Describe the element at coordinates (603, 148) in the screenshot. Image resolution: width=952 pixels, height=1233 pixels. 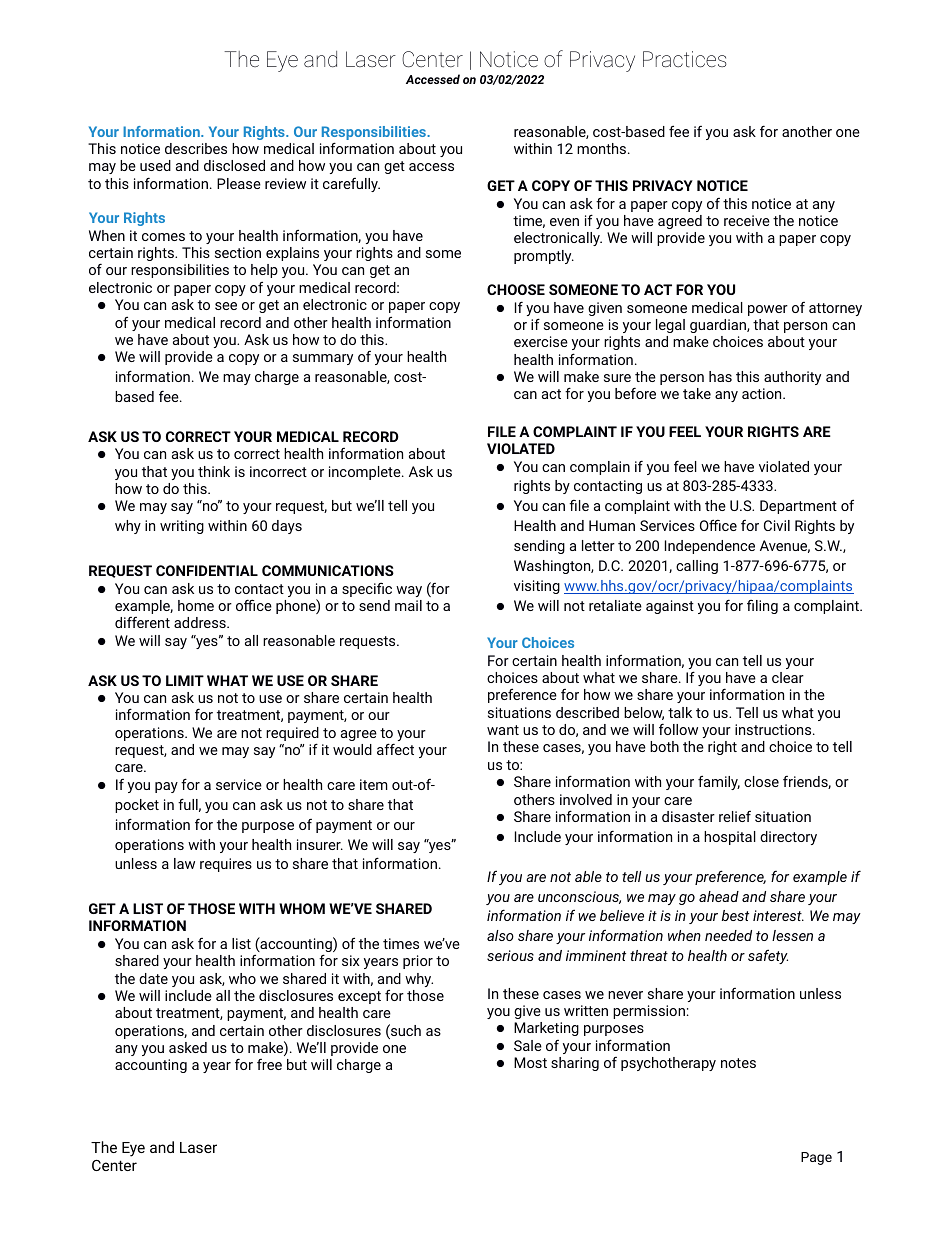
I see `months` at that location.
